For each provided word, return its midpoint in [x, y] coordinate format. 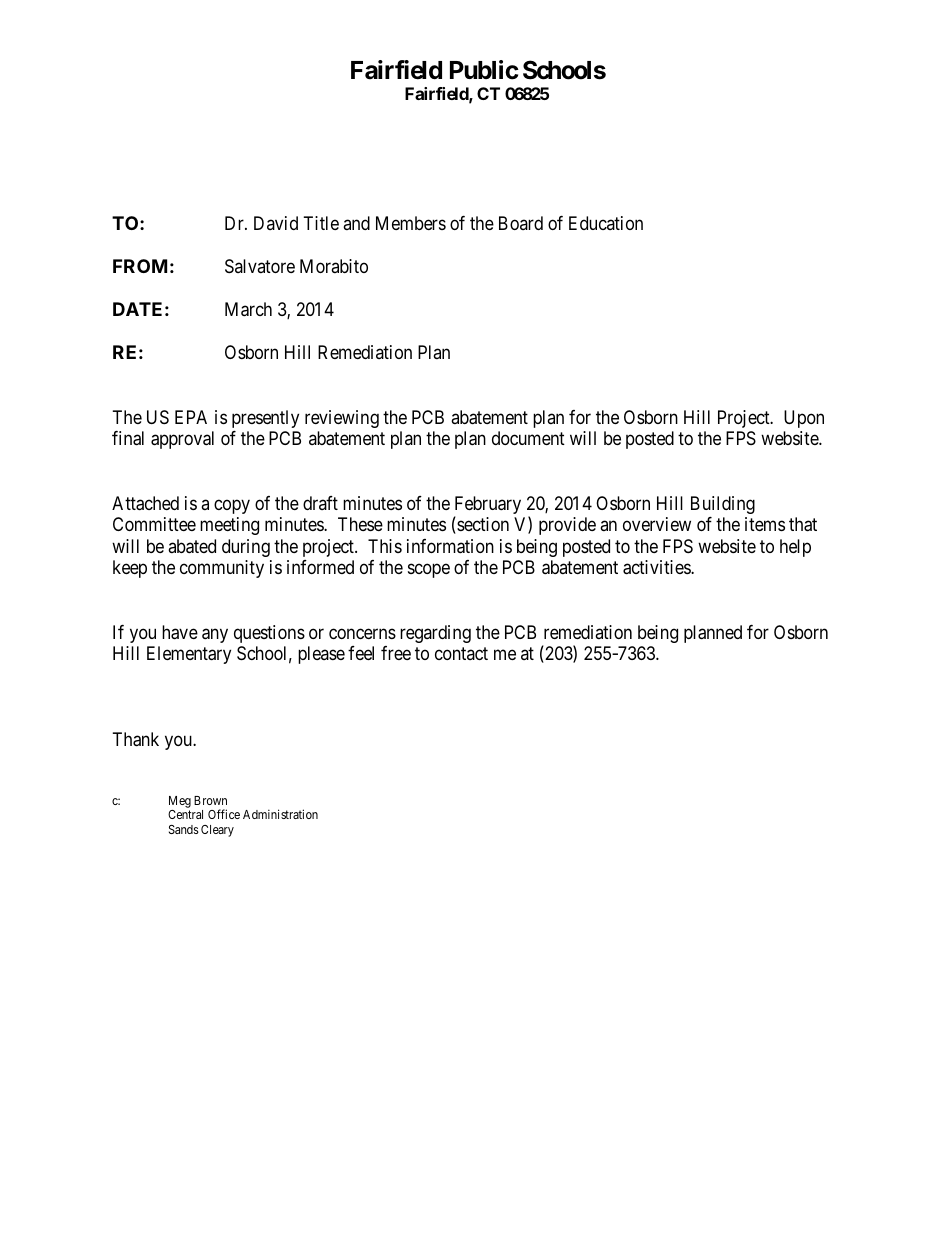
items [765, 524]
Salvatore [260, 266]
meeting [229, 526]
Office [224, 814]
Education [606, 223]
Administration [280, 814]
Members [411, 223]
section [482, 525]
